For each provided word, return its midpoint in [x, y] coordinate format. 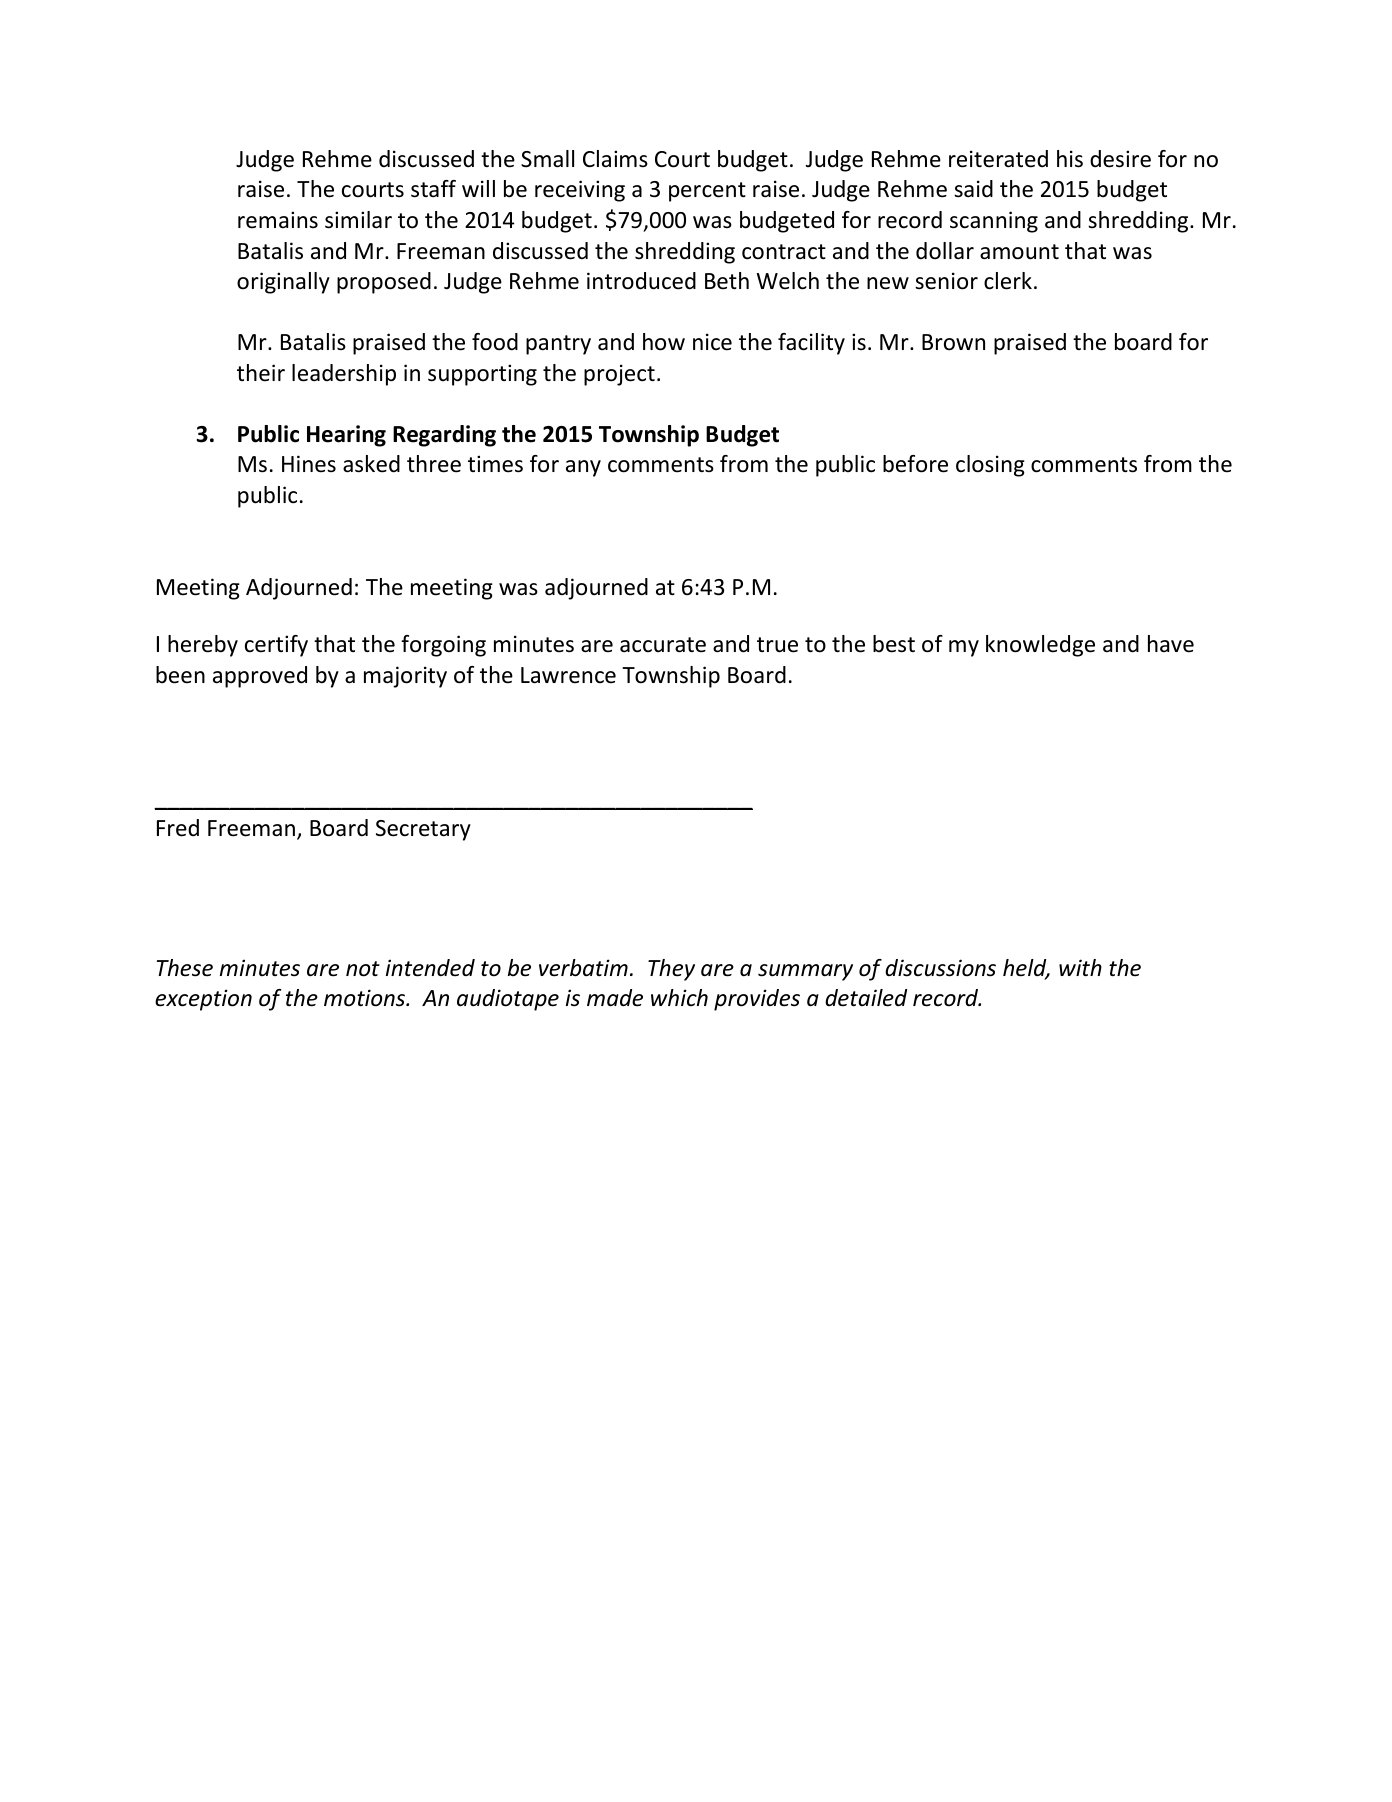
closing [990, 466]
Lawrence [568, 675]
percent [707, 192]
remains [278, 220]
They [671, 970]
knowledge [1040, 646]
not [363, 969]
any [583, 468]
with [1080, 967]
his [1070, 159]
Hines [309, 464]
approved [260, 677]
